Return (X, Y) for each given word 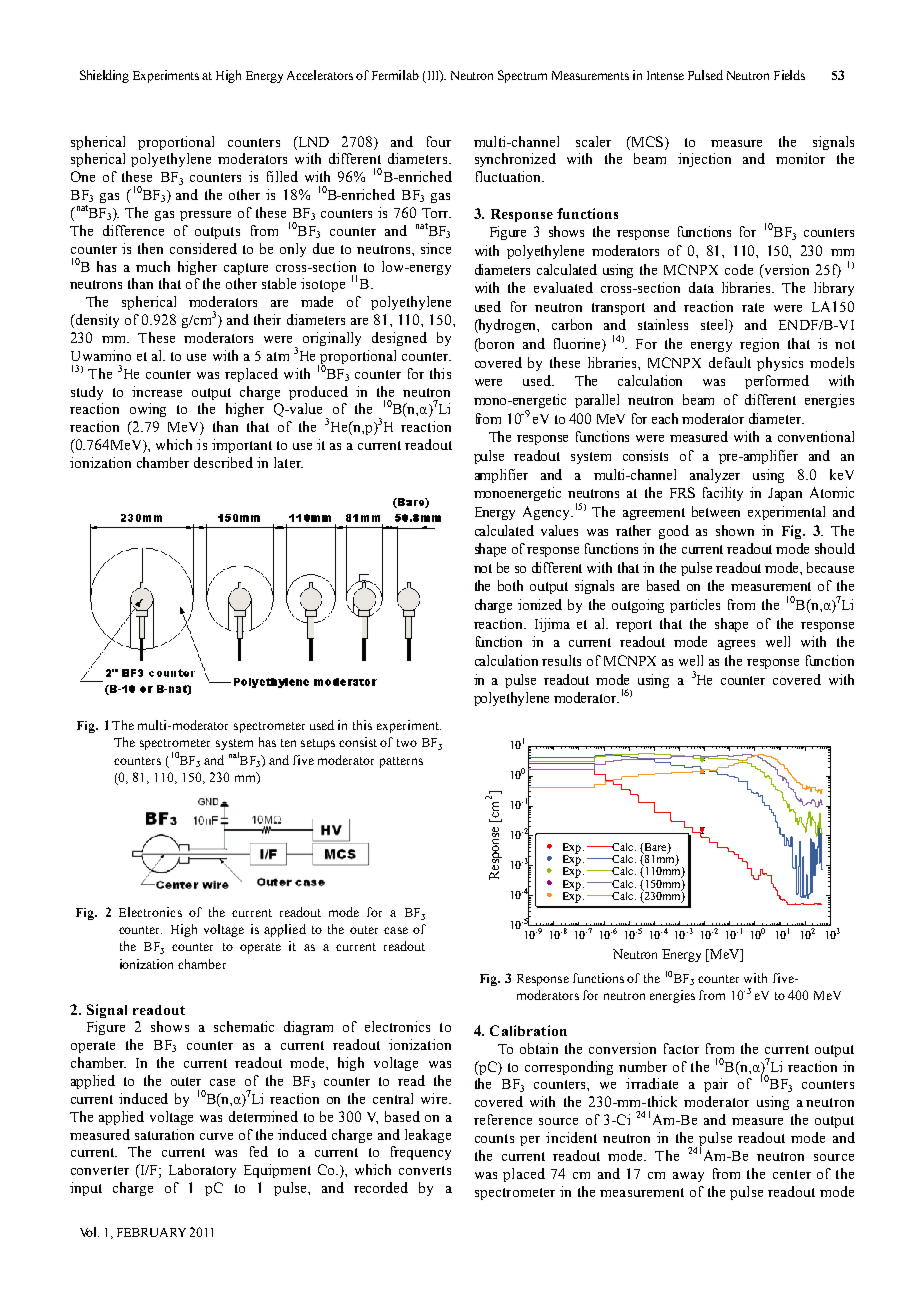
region (759, 345)
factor (681, 1048)
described (223, 462)
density (96, 321)
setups (318, 744)
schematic (244, 1026)
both (510, 585)
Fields (789, 75)
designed (399, 339)
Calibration (528, 1030)
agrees (736, 645)
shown (735, 530)
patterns (401, 762)
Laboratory (202, 1171)
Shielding (104, 76)
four (439, 141)
